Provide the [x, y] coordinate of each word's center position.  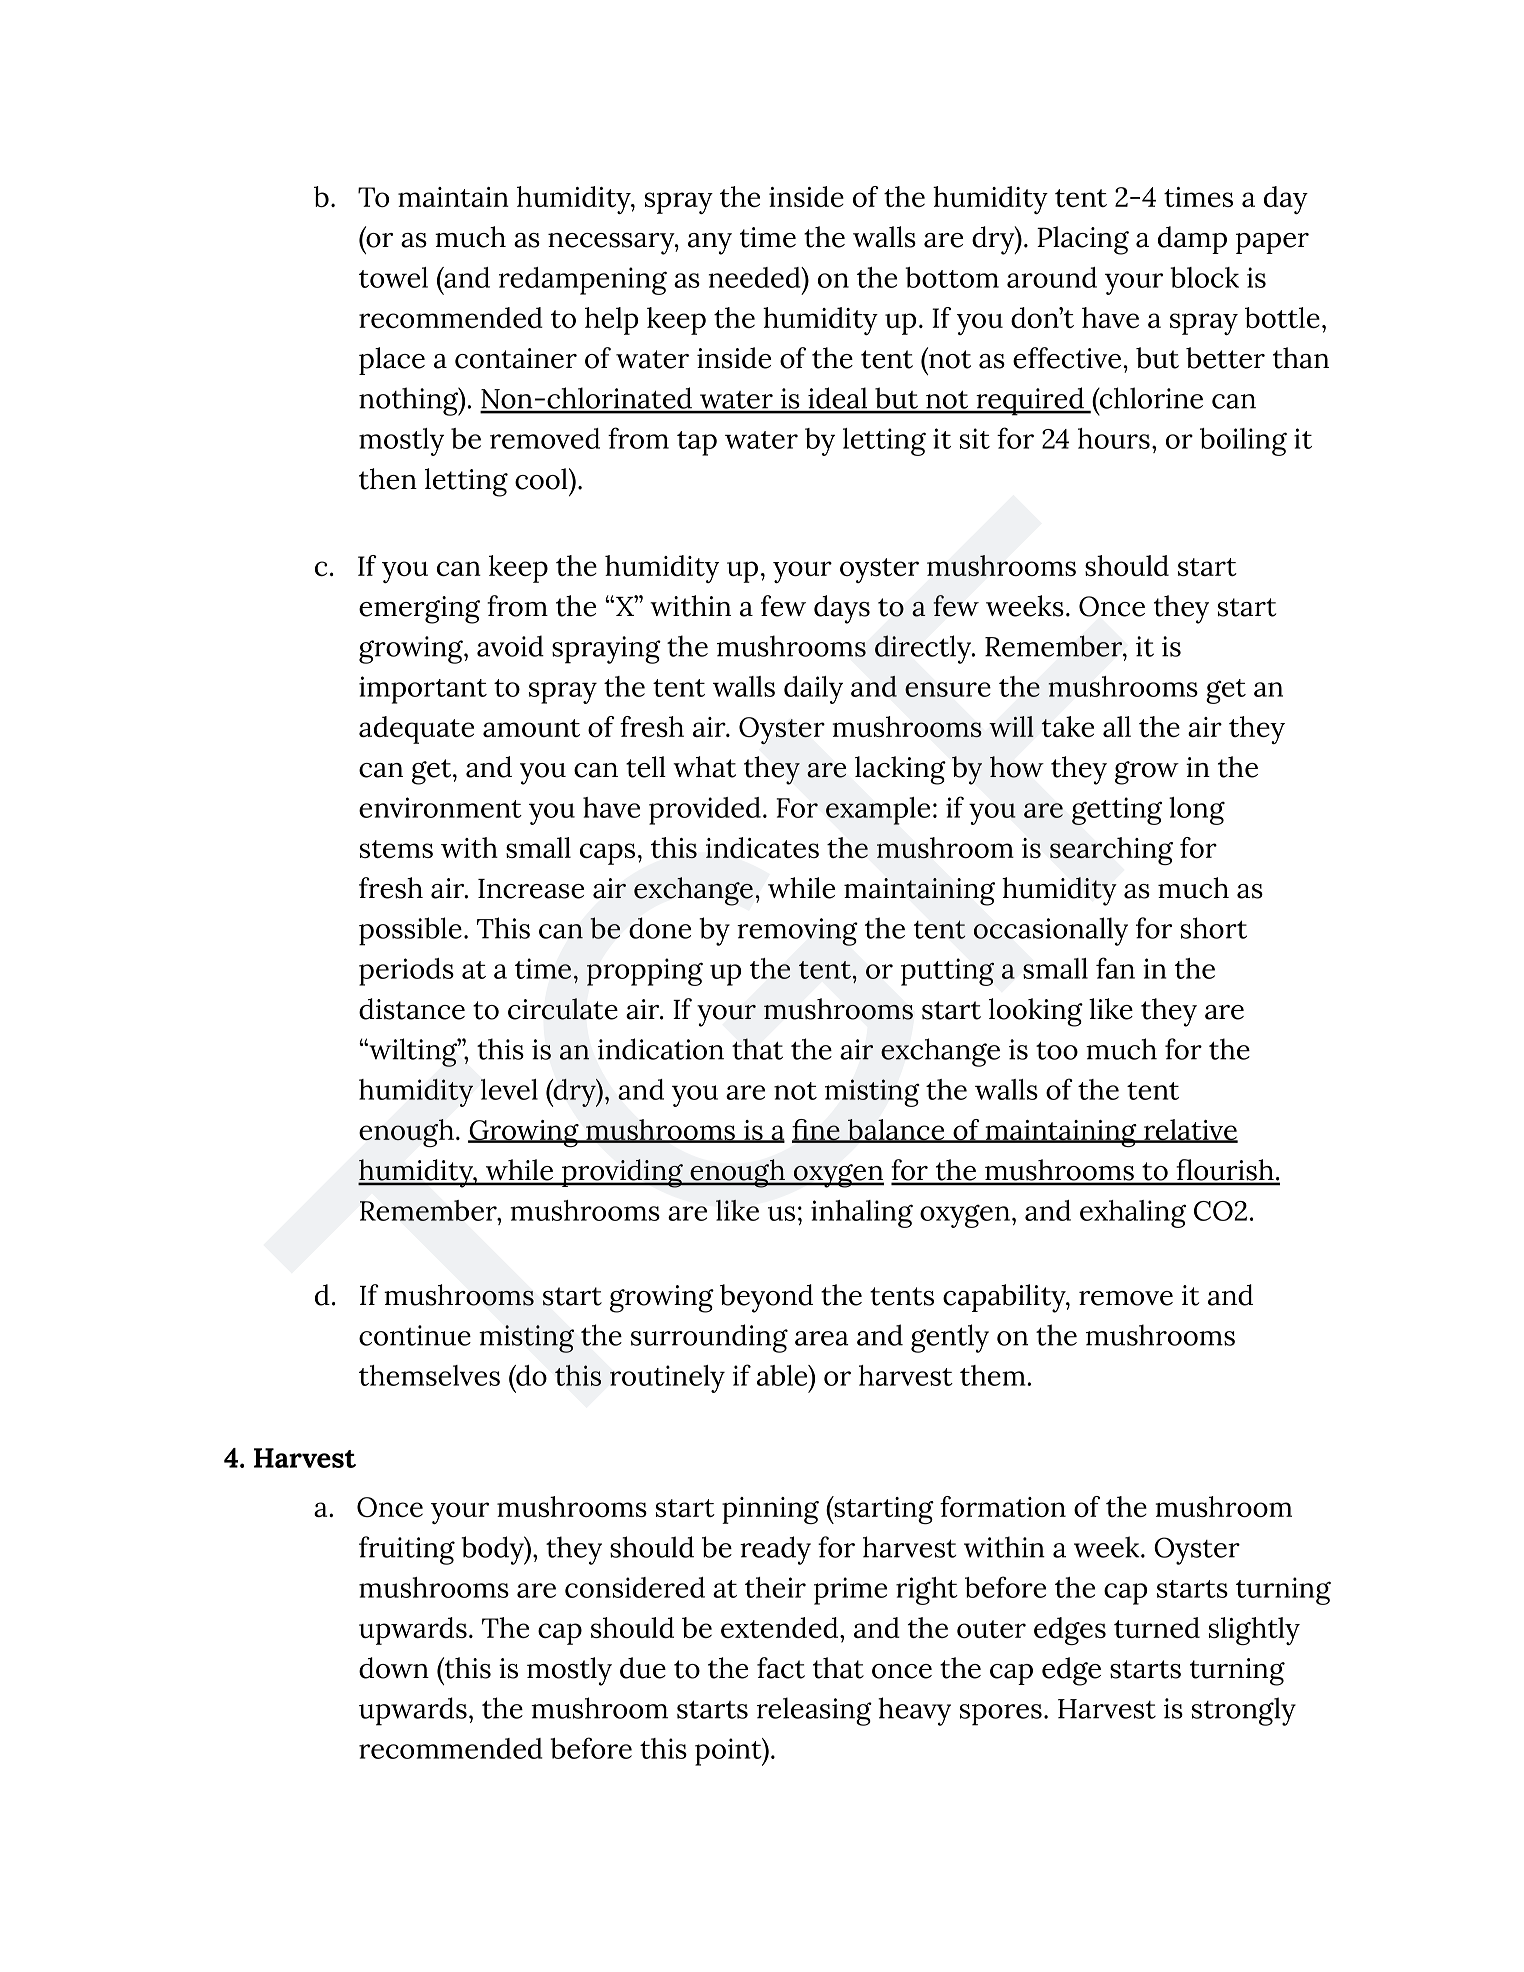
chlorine [1150, 398]
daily [813, 690]
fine [817, 1131]
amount [531, 728]
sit [975, 438]
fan [1115, 968]
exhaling [1133, 1214]
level [509, 1089]
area [821, 1338]
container [516, 358]
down [394, 1668]
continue [415, 1335]
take [1067, 726]
